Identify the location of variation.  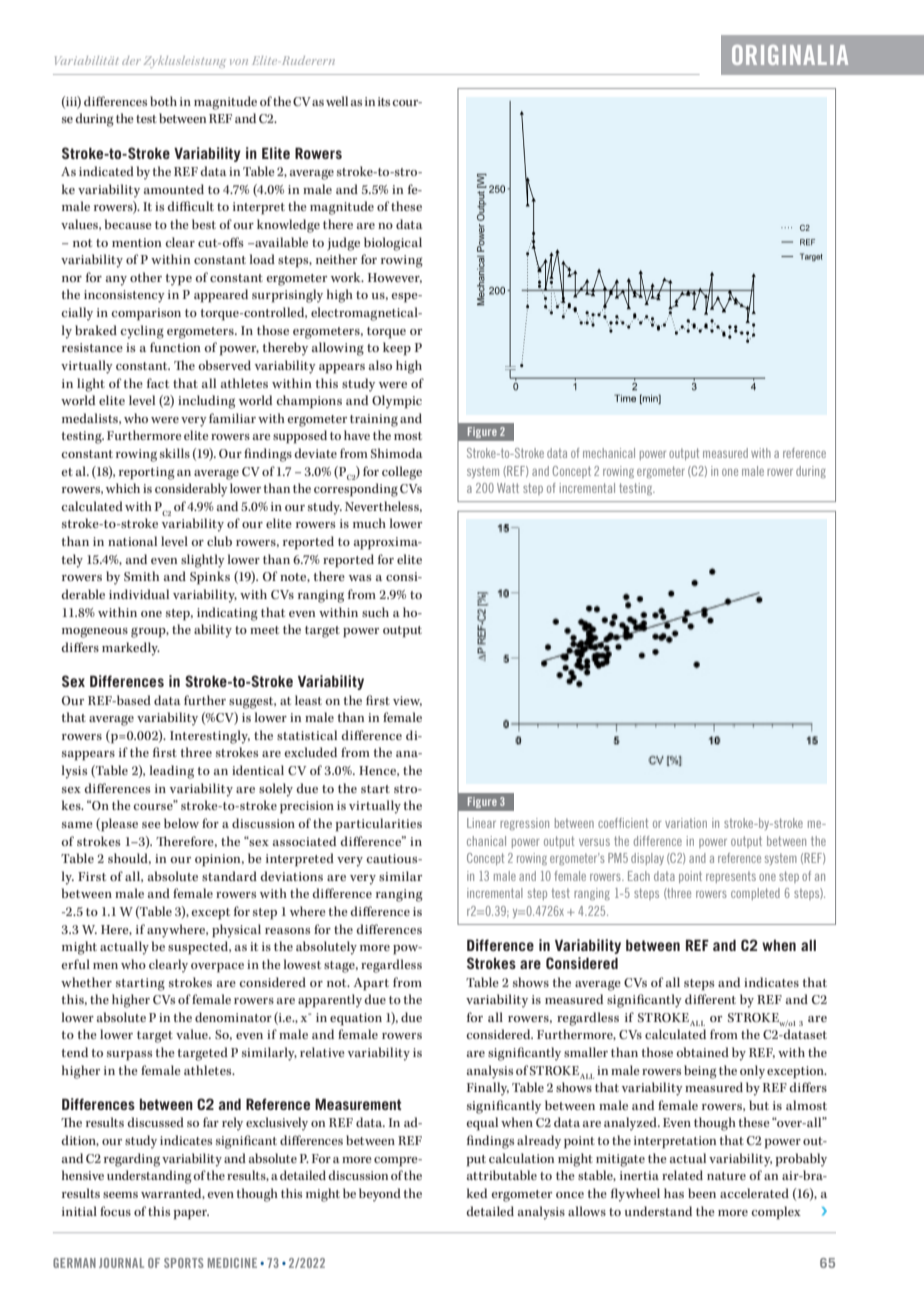
(686, 823).
